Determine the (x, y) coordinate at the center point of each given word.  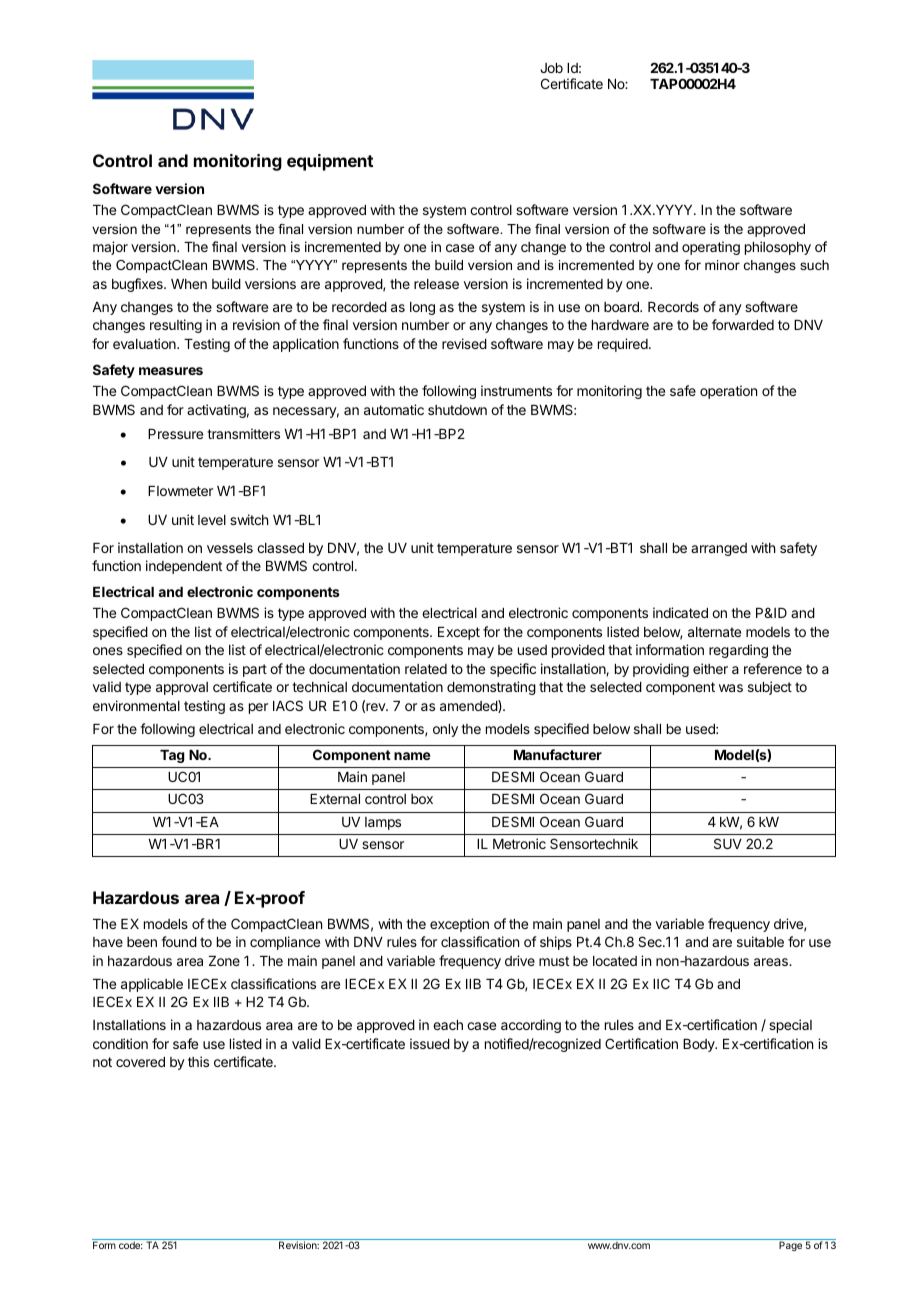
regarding (738, 651)
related (426, 669)
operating (711, 248)
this (198, 1061)
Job (551, 68)
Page (790, 1246)
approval (182, 688)
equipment (330, 162)
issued (430, 1043)
